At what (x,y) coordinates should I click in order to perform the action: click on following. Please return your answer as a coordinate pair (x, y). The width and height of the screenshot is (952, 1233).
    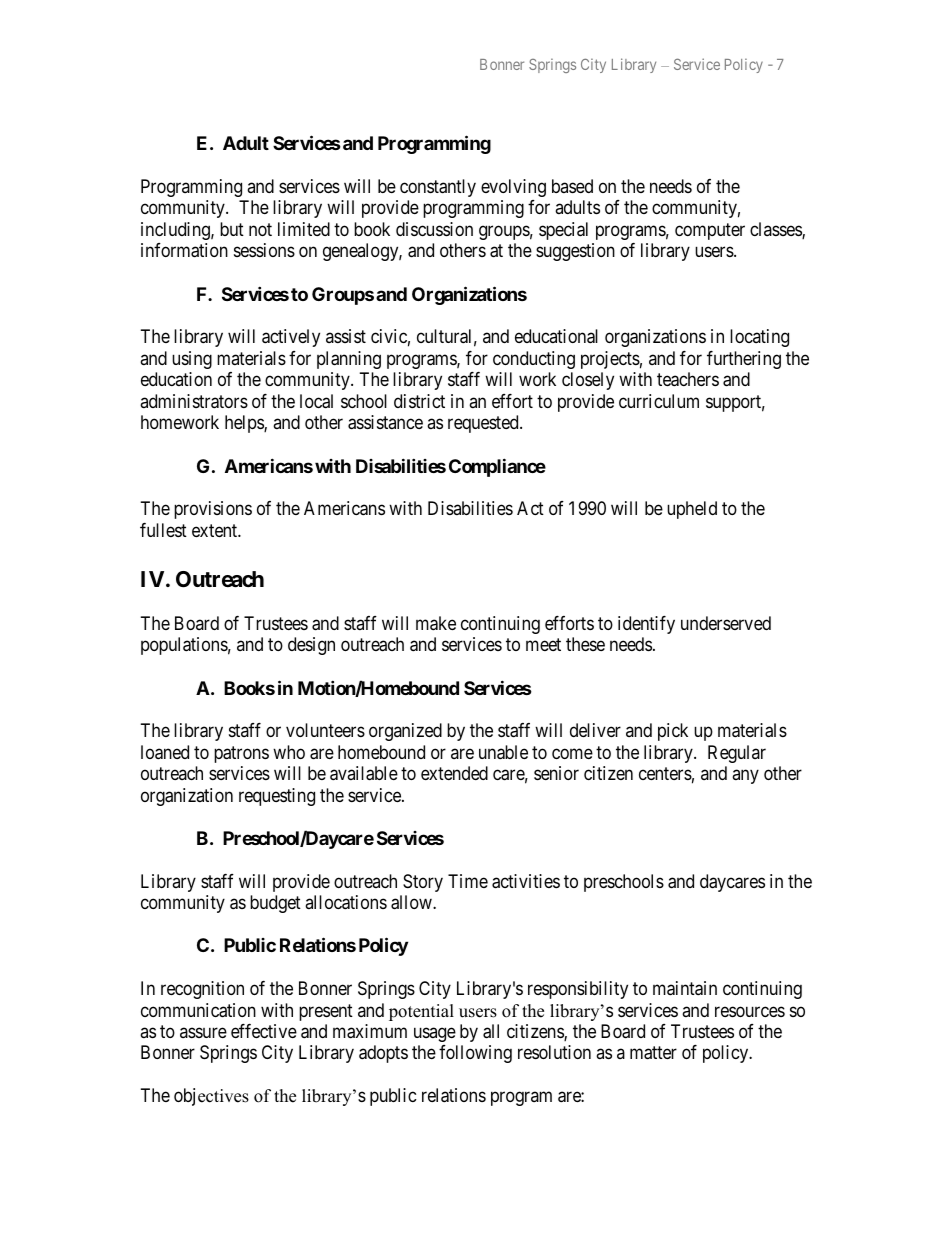
    Looking at the image, I should click on (475, 1054).
